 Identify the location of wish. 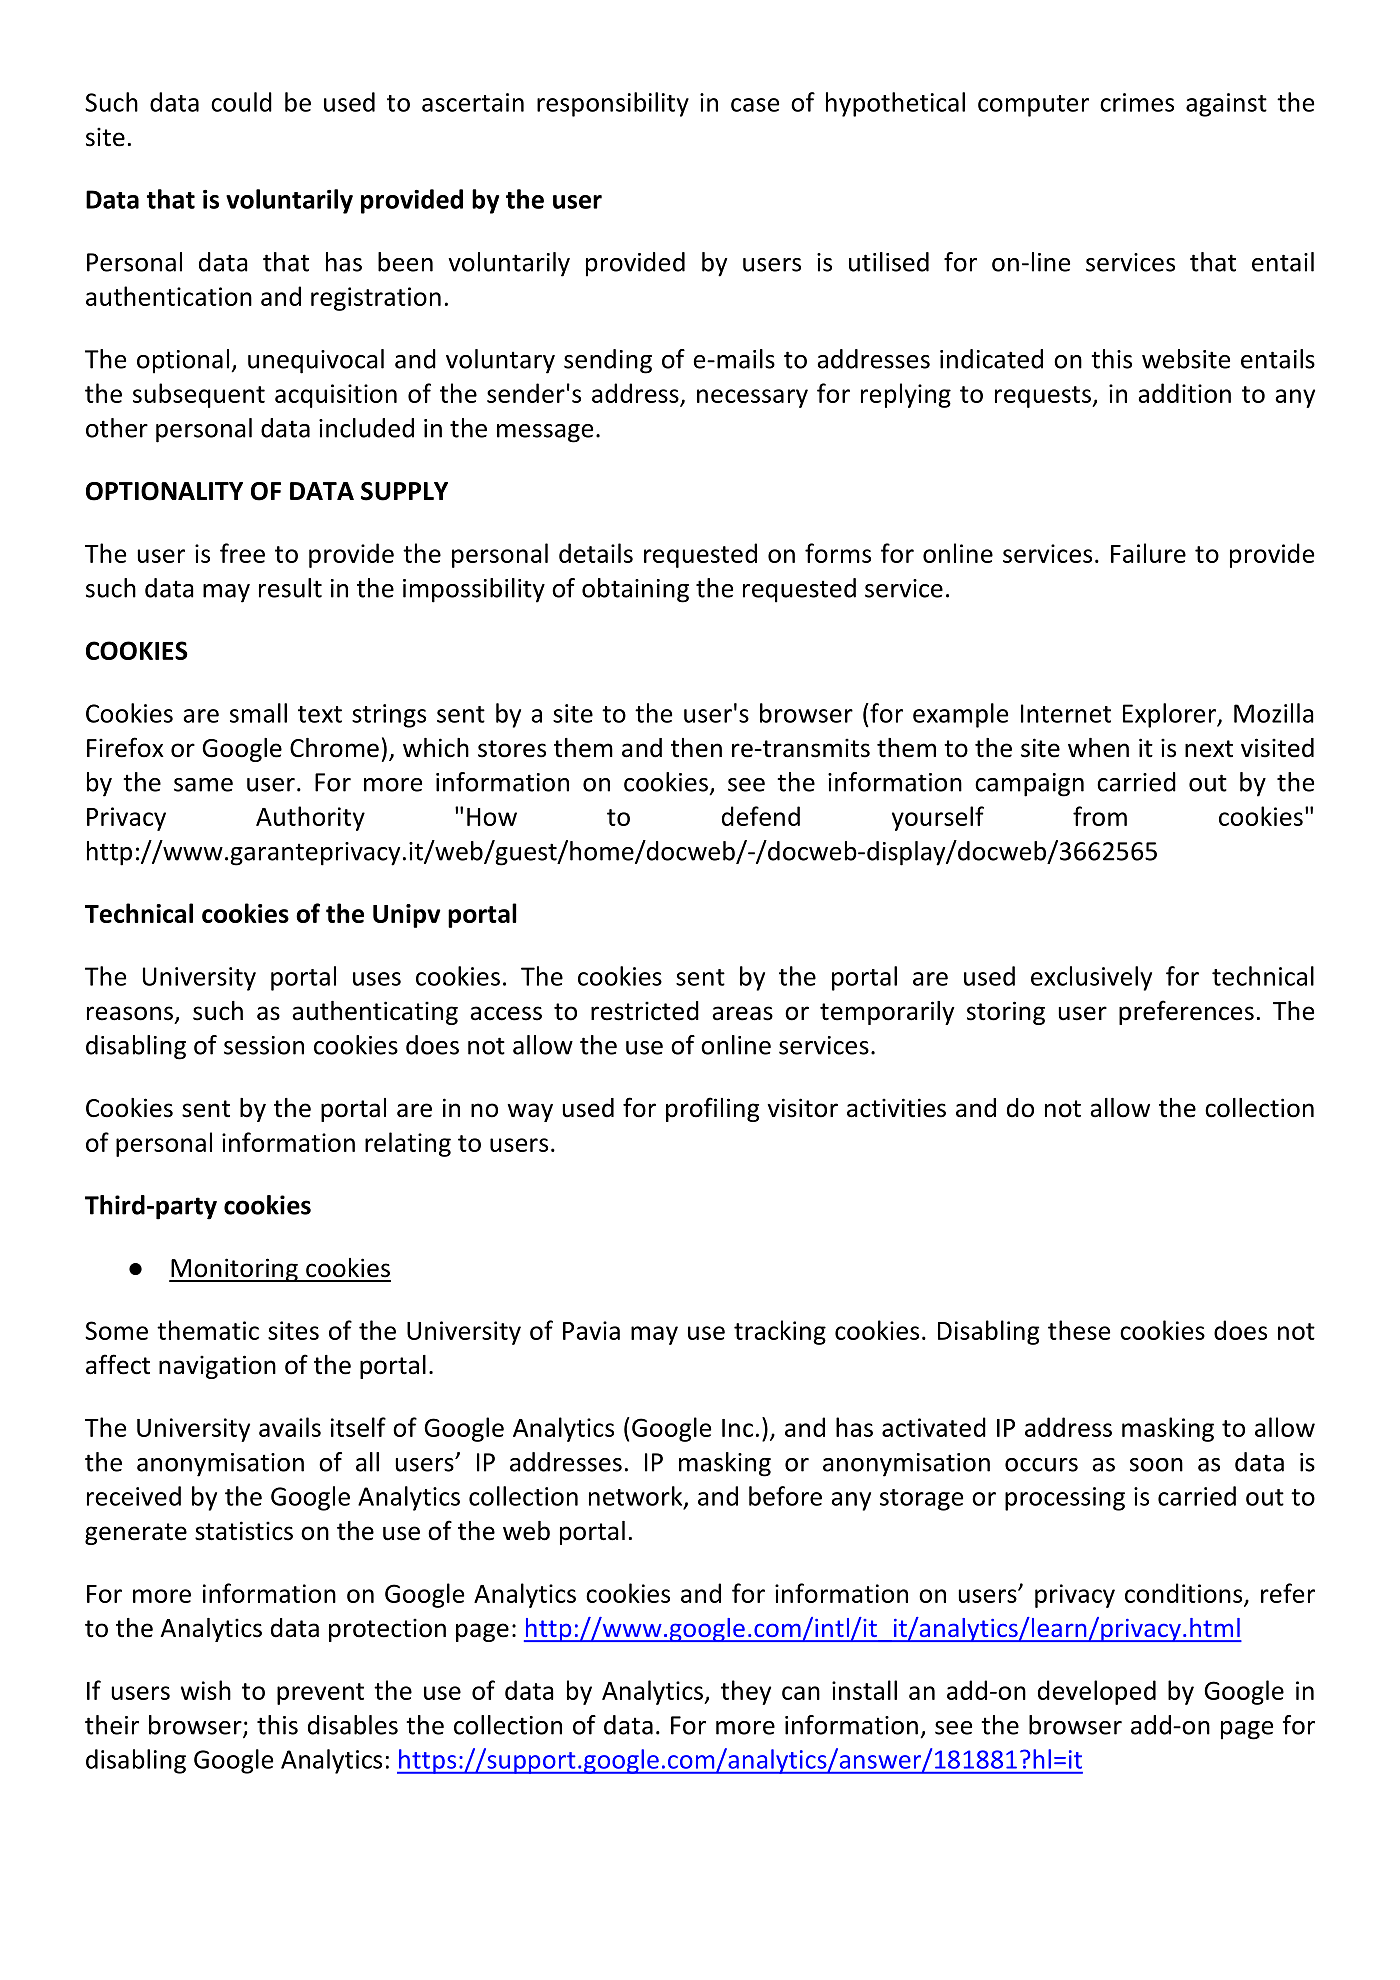
(206, 1690).
